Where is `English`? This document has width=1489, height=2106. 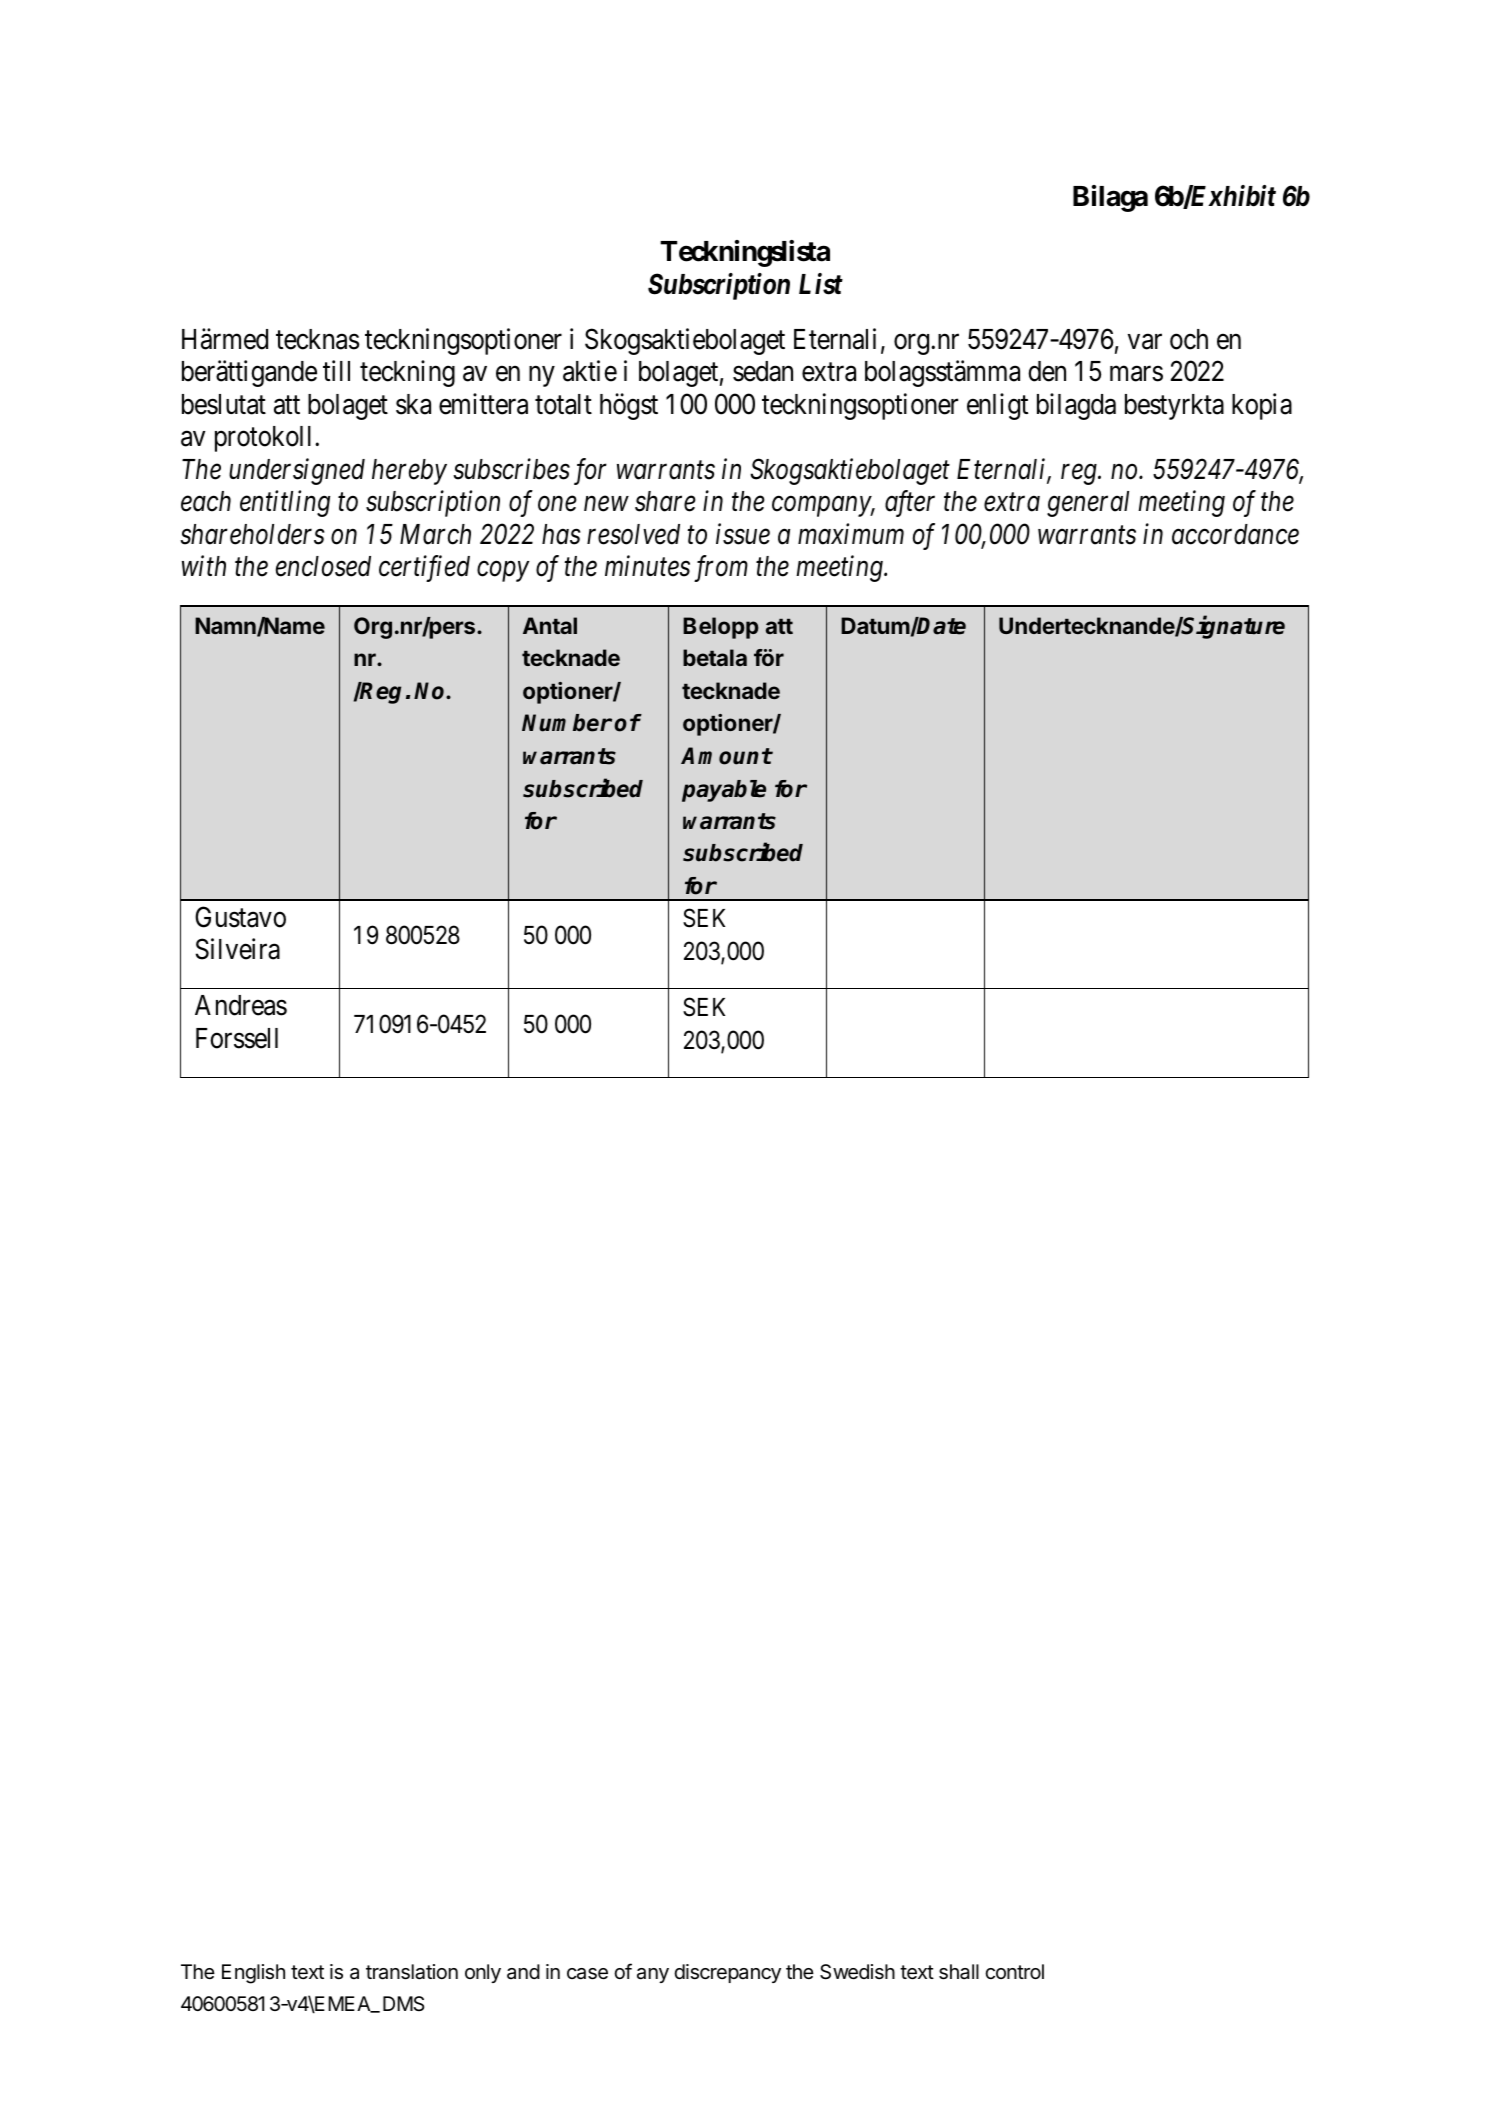 English is located at coordinates (253, 1974).
